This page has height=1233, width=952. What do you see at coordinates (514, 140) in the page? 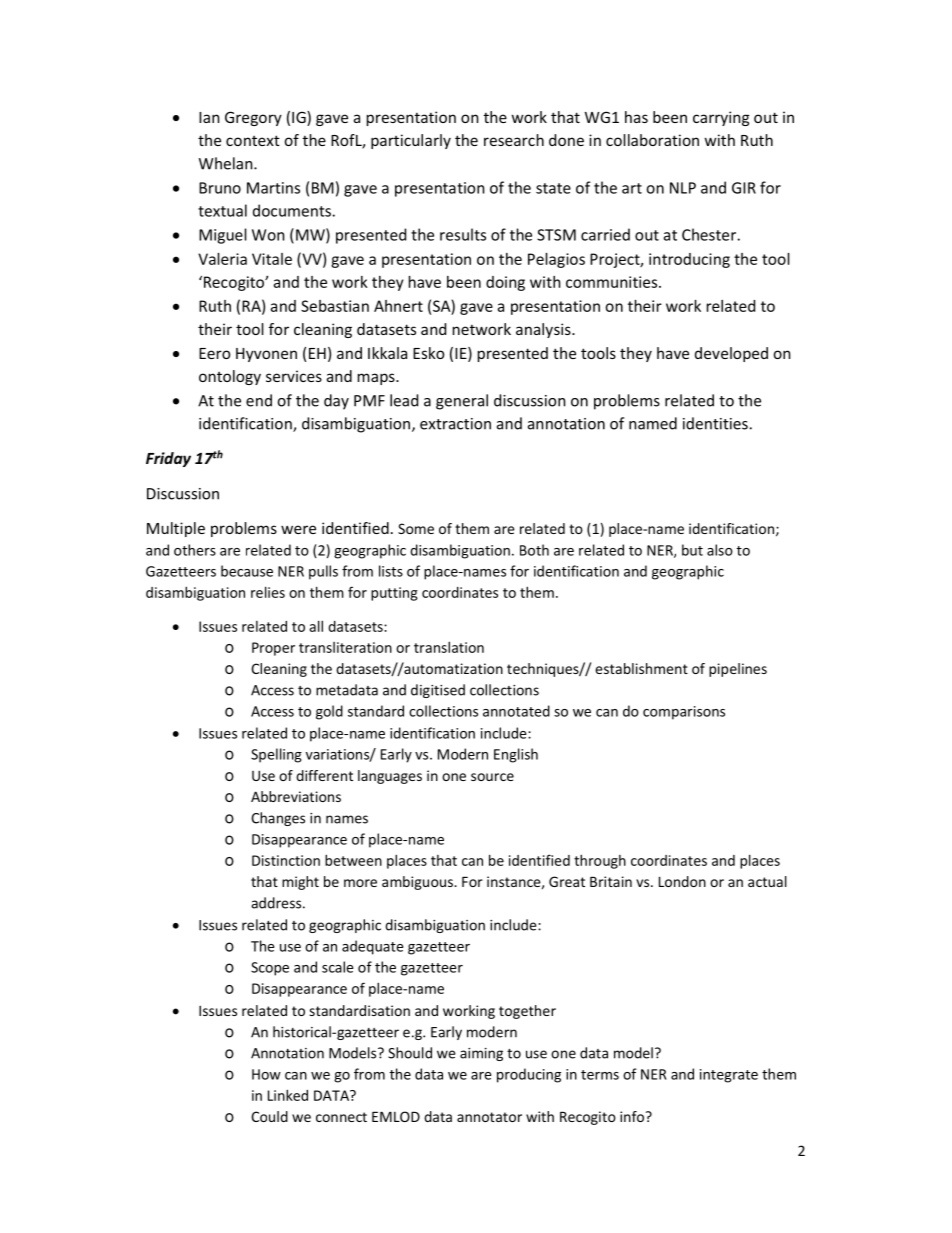
I see `research` at bounding box center [514, 140].
